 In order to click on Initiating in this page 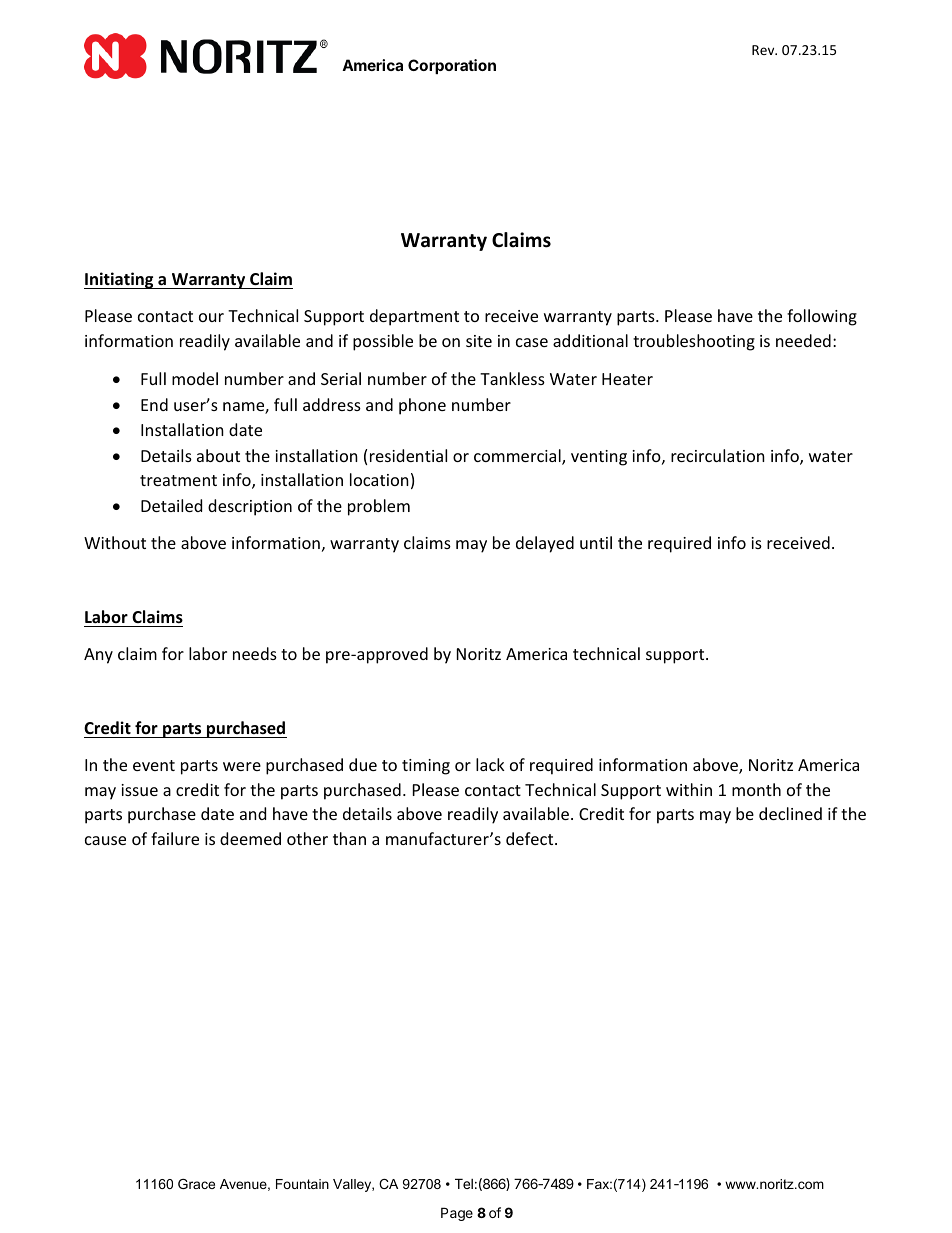, I will do `click(120, 280)`.
